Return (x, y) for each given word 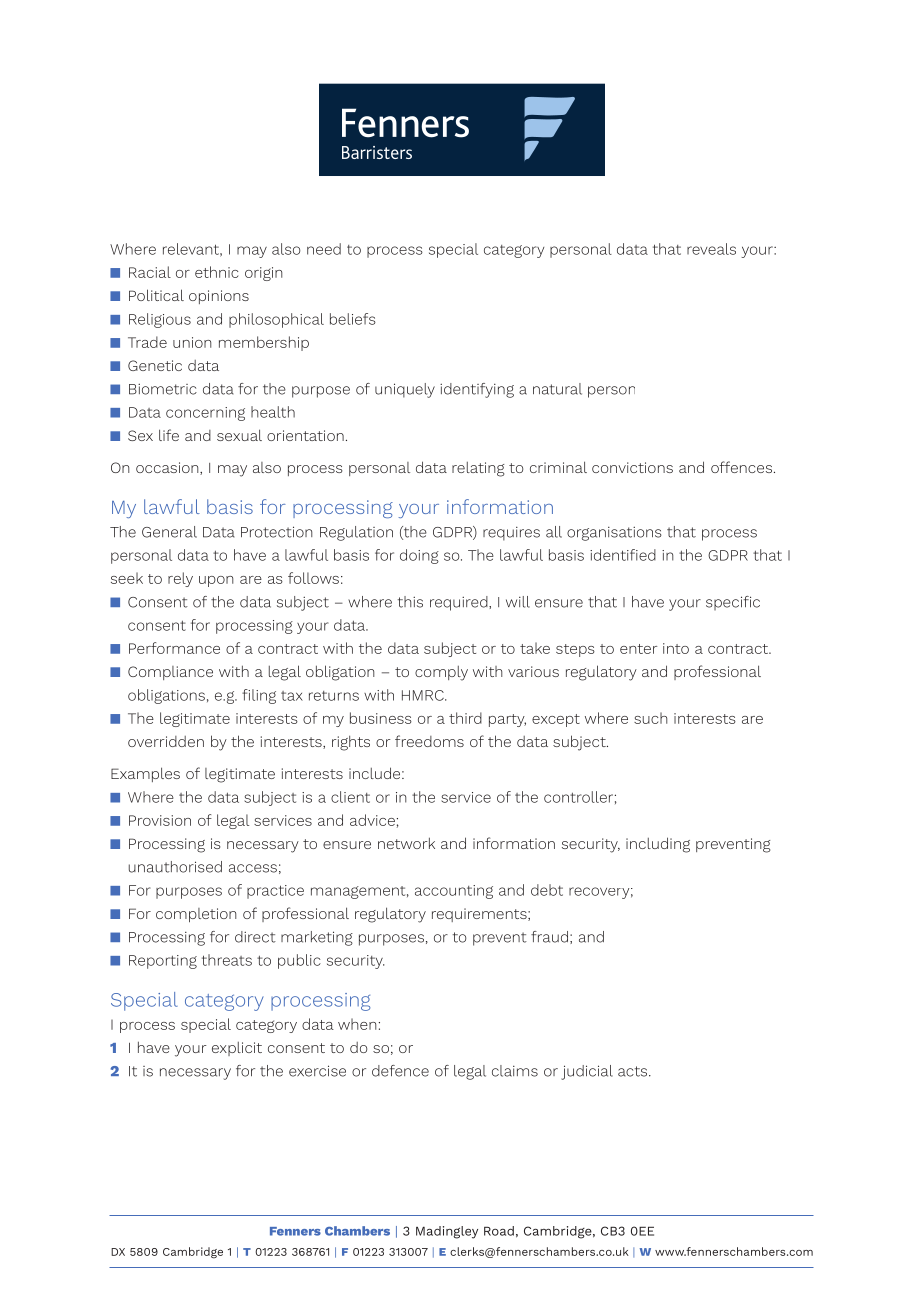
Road (499, 1231)
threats (227, 960)
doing (419, 556)
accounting (454, 892)
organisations (614, 533)
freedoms (429, 741)
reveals (711, 249)
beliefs (353, 319)
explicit (237, 1049)
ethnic (216, 272)
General (169, 532)
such (651, 718)
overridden (166, 741)
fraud (549, 937)
